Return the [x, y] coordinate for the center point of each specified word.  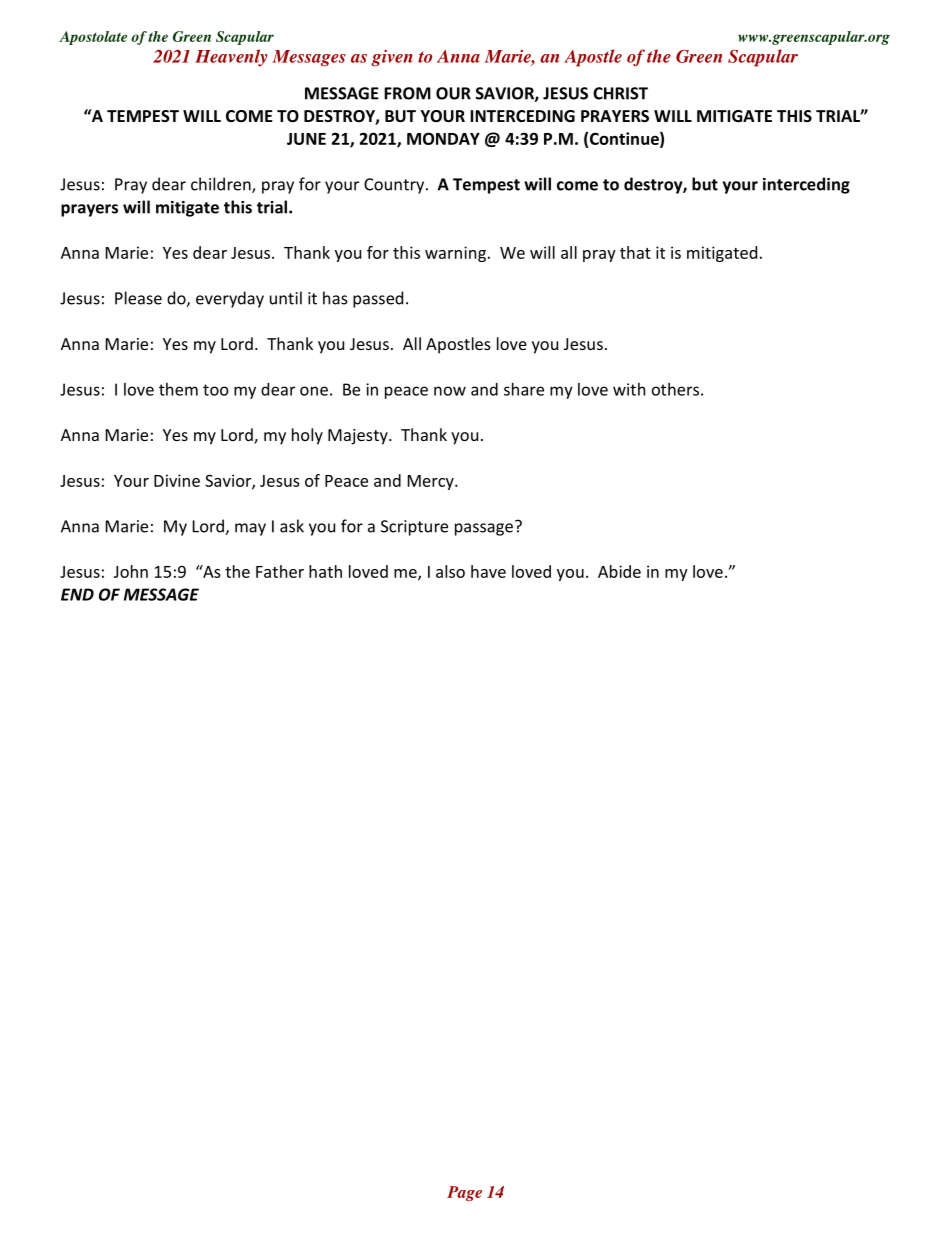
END [77, 594]
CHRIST [620, 93]
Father [280, 571]
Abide [619, 571]
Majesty [359, 437]
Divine [177, 480]
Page [464, 1193]
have [488, 571]
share [524, 389]
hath [325, 571]
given [392, 58]
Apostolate [93, 38]
